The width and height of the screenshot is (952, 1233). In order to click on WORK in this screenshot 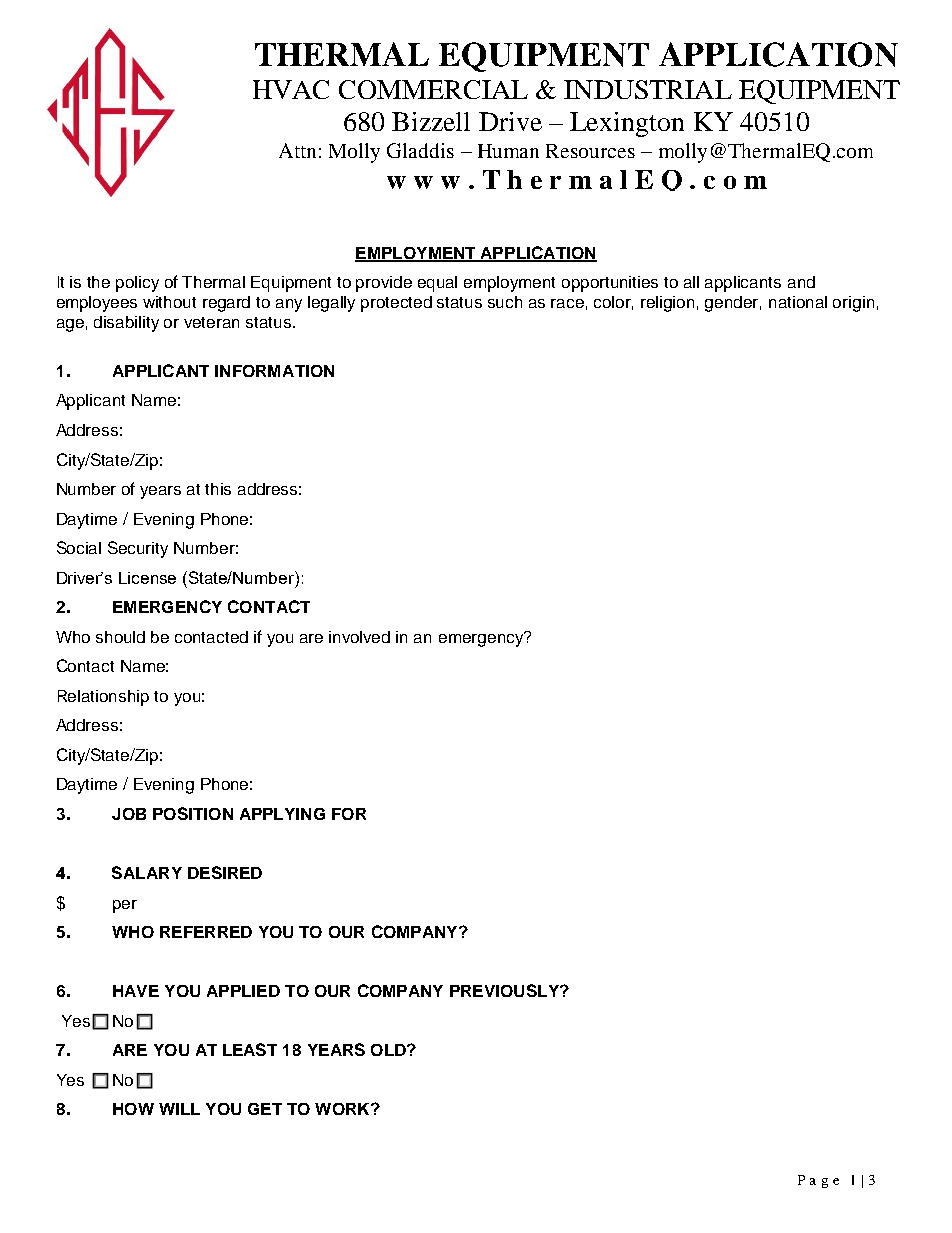, I will do `click(343, 1109)`.
